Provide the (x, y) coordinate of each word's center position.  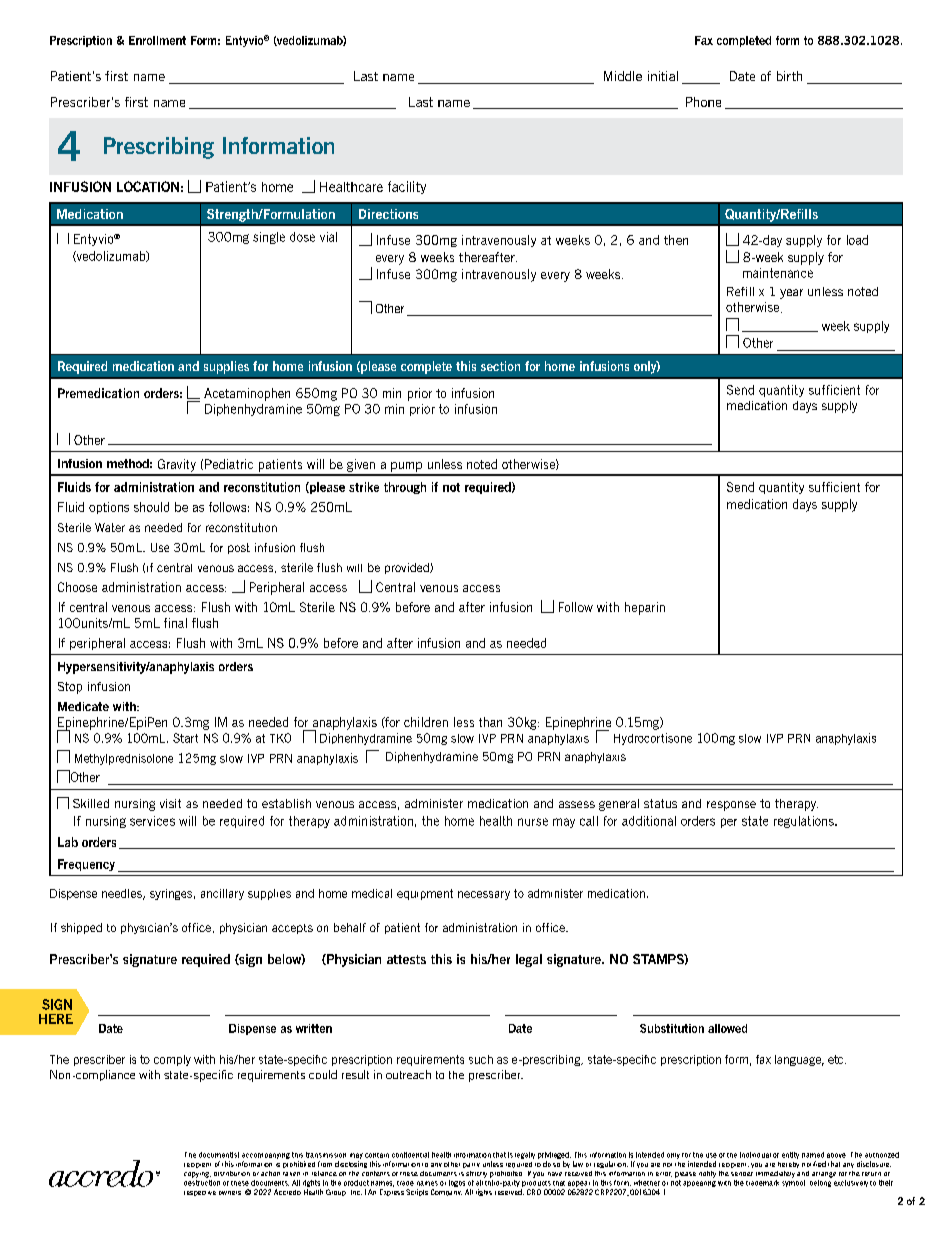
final (175, 623)
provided (408, 568)
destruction (202, 1181)
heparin (645, 608)
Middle (623, 76)
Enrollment (157, 40)
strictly (476, 1174)
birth (789, 76)
